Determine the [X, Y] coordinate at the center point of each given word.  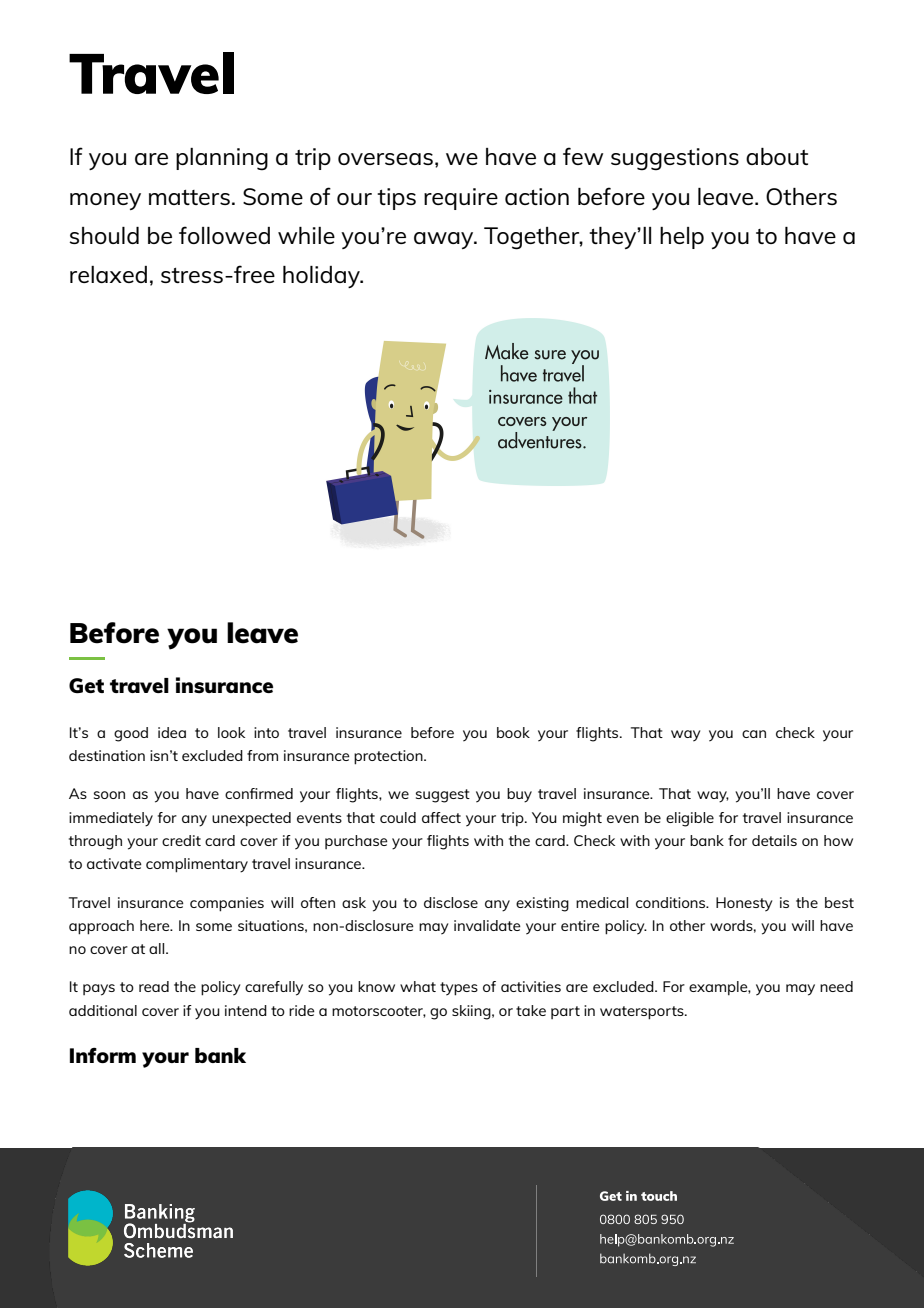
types [459, 989]
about [777, 156]
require [461, 199]
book [513, 732]
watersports [643, 1013]
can [754, 734]
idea [172, 732]
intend [246, 1010]
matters [189, 197]
